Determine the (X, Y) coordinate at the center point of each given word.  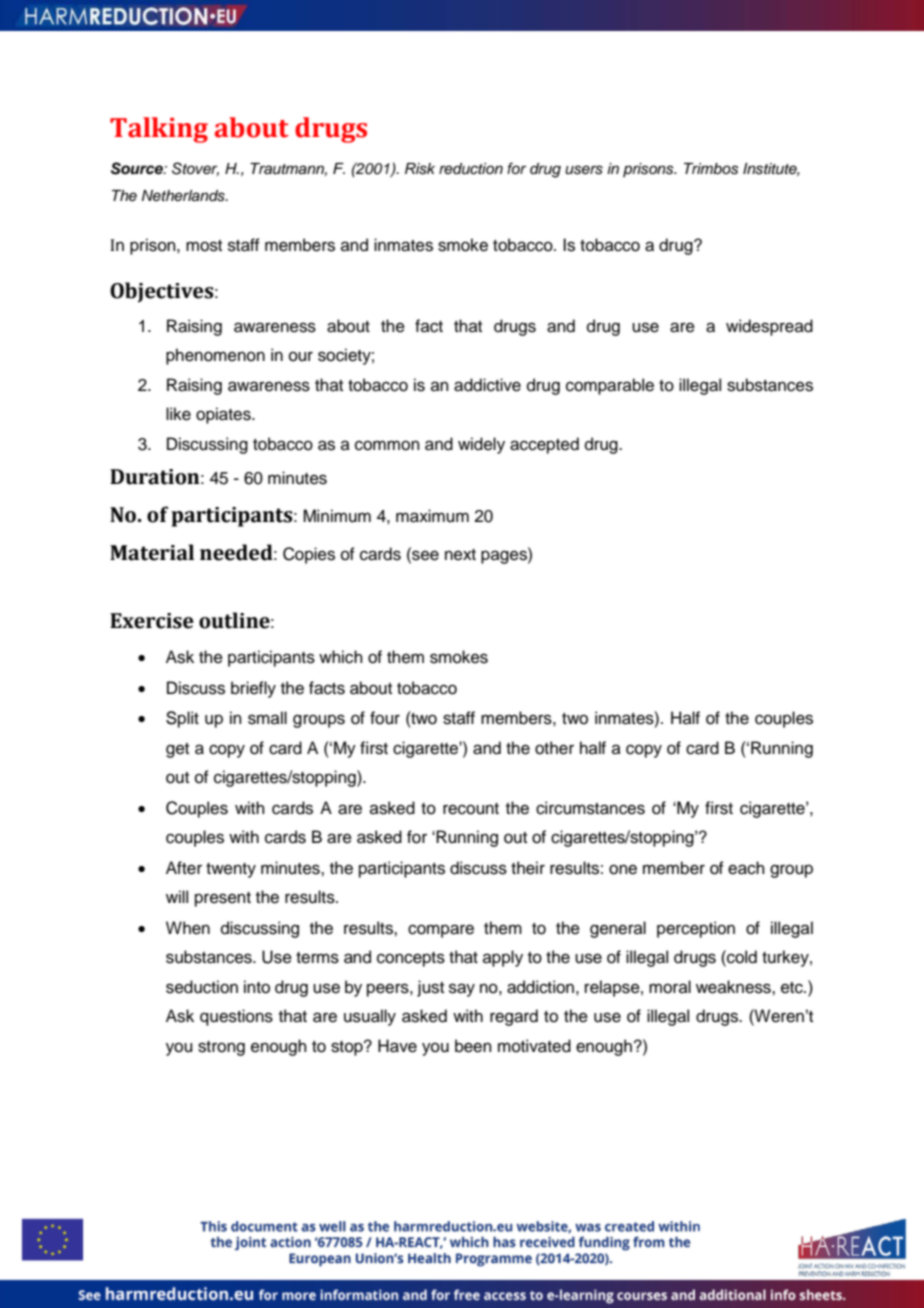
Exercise (152, 621)
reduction (471, 169)
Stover (195, 169)
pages (505, 557)
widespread (769, 327)
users (584, 170)
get (177, 750)
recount (471, 809)
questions (236, 1017)
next (460, 555)
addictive (487, 385)
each (746, 868)
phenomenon (215, 356)
